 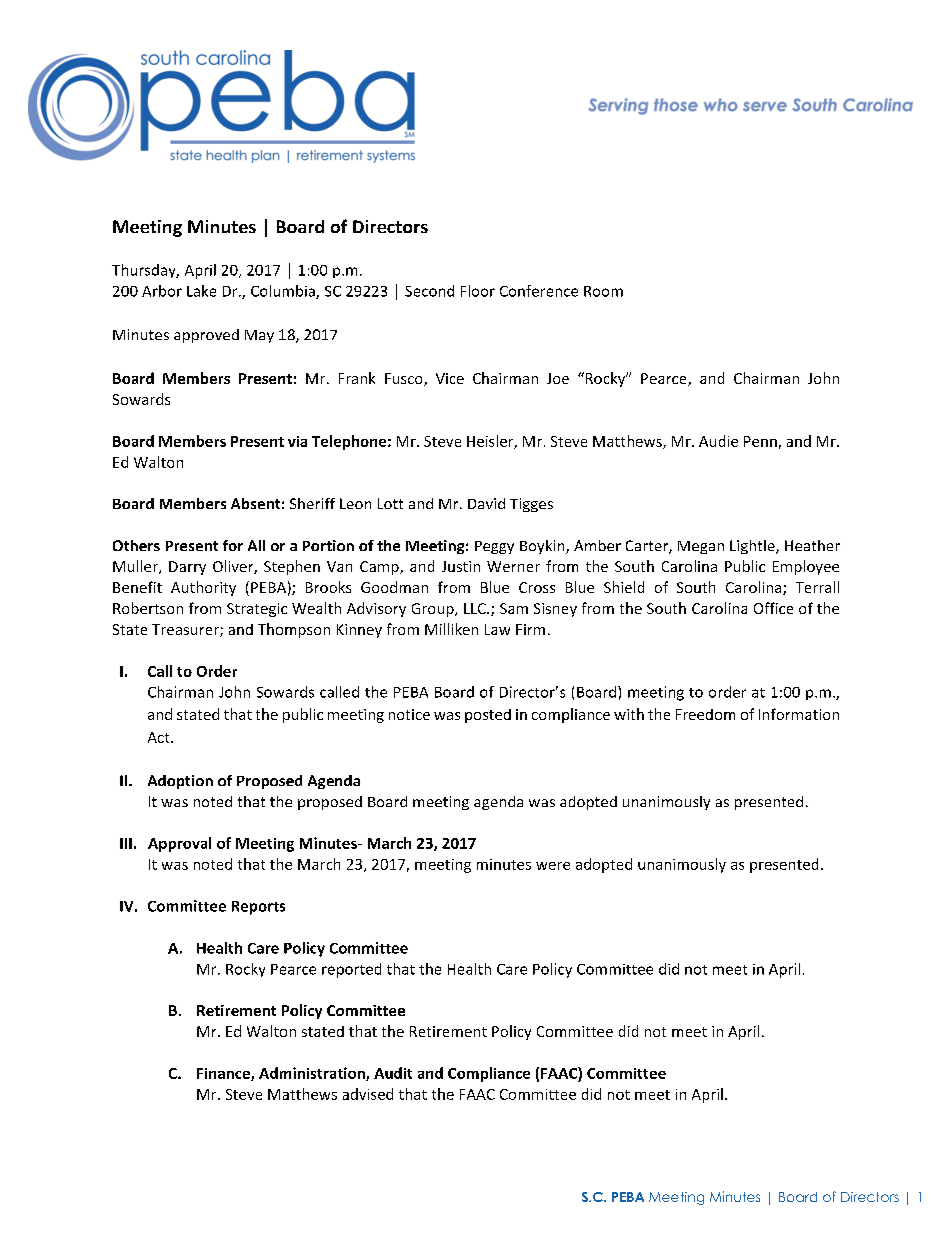 I want to click on Adoption, so click(x=180, y=782).
